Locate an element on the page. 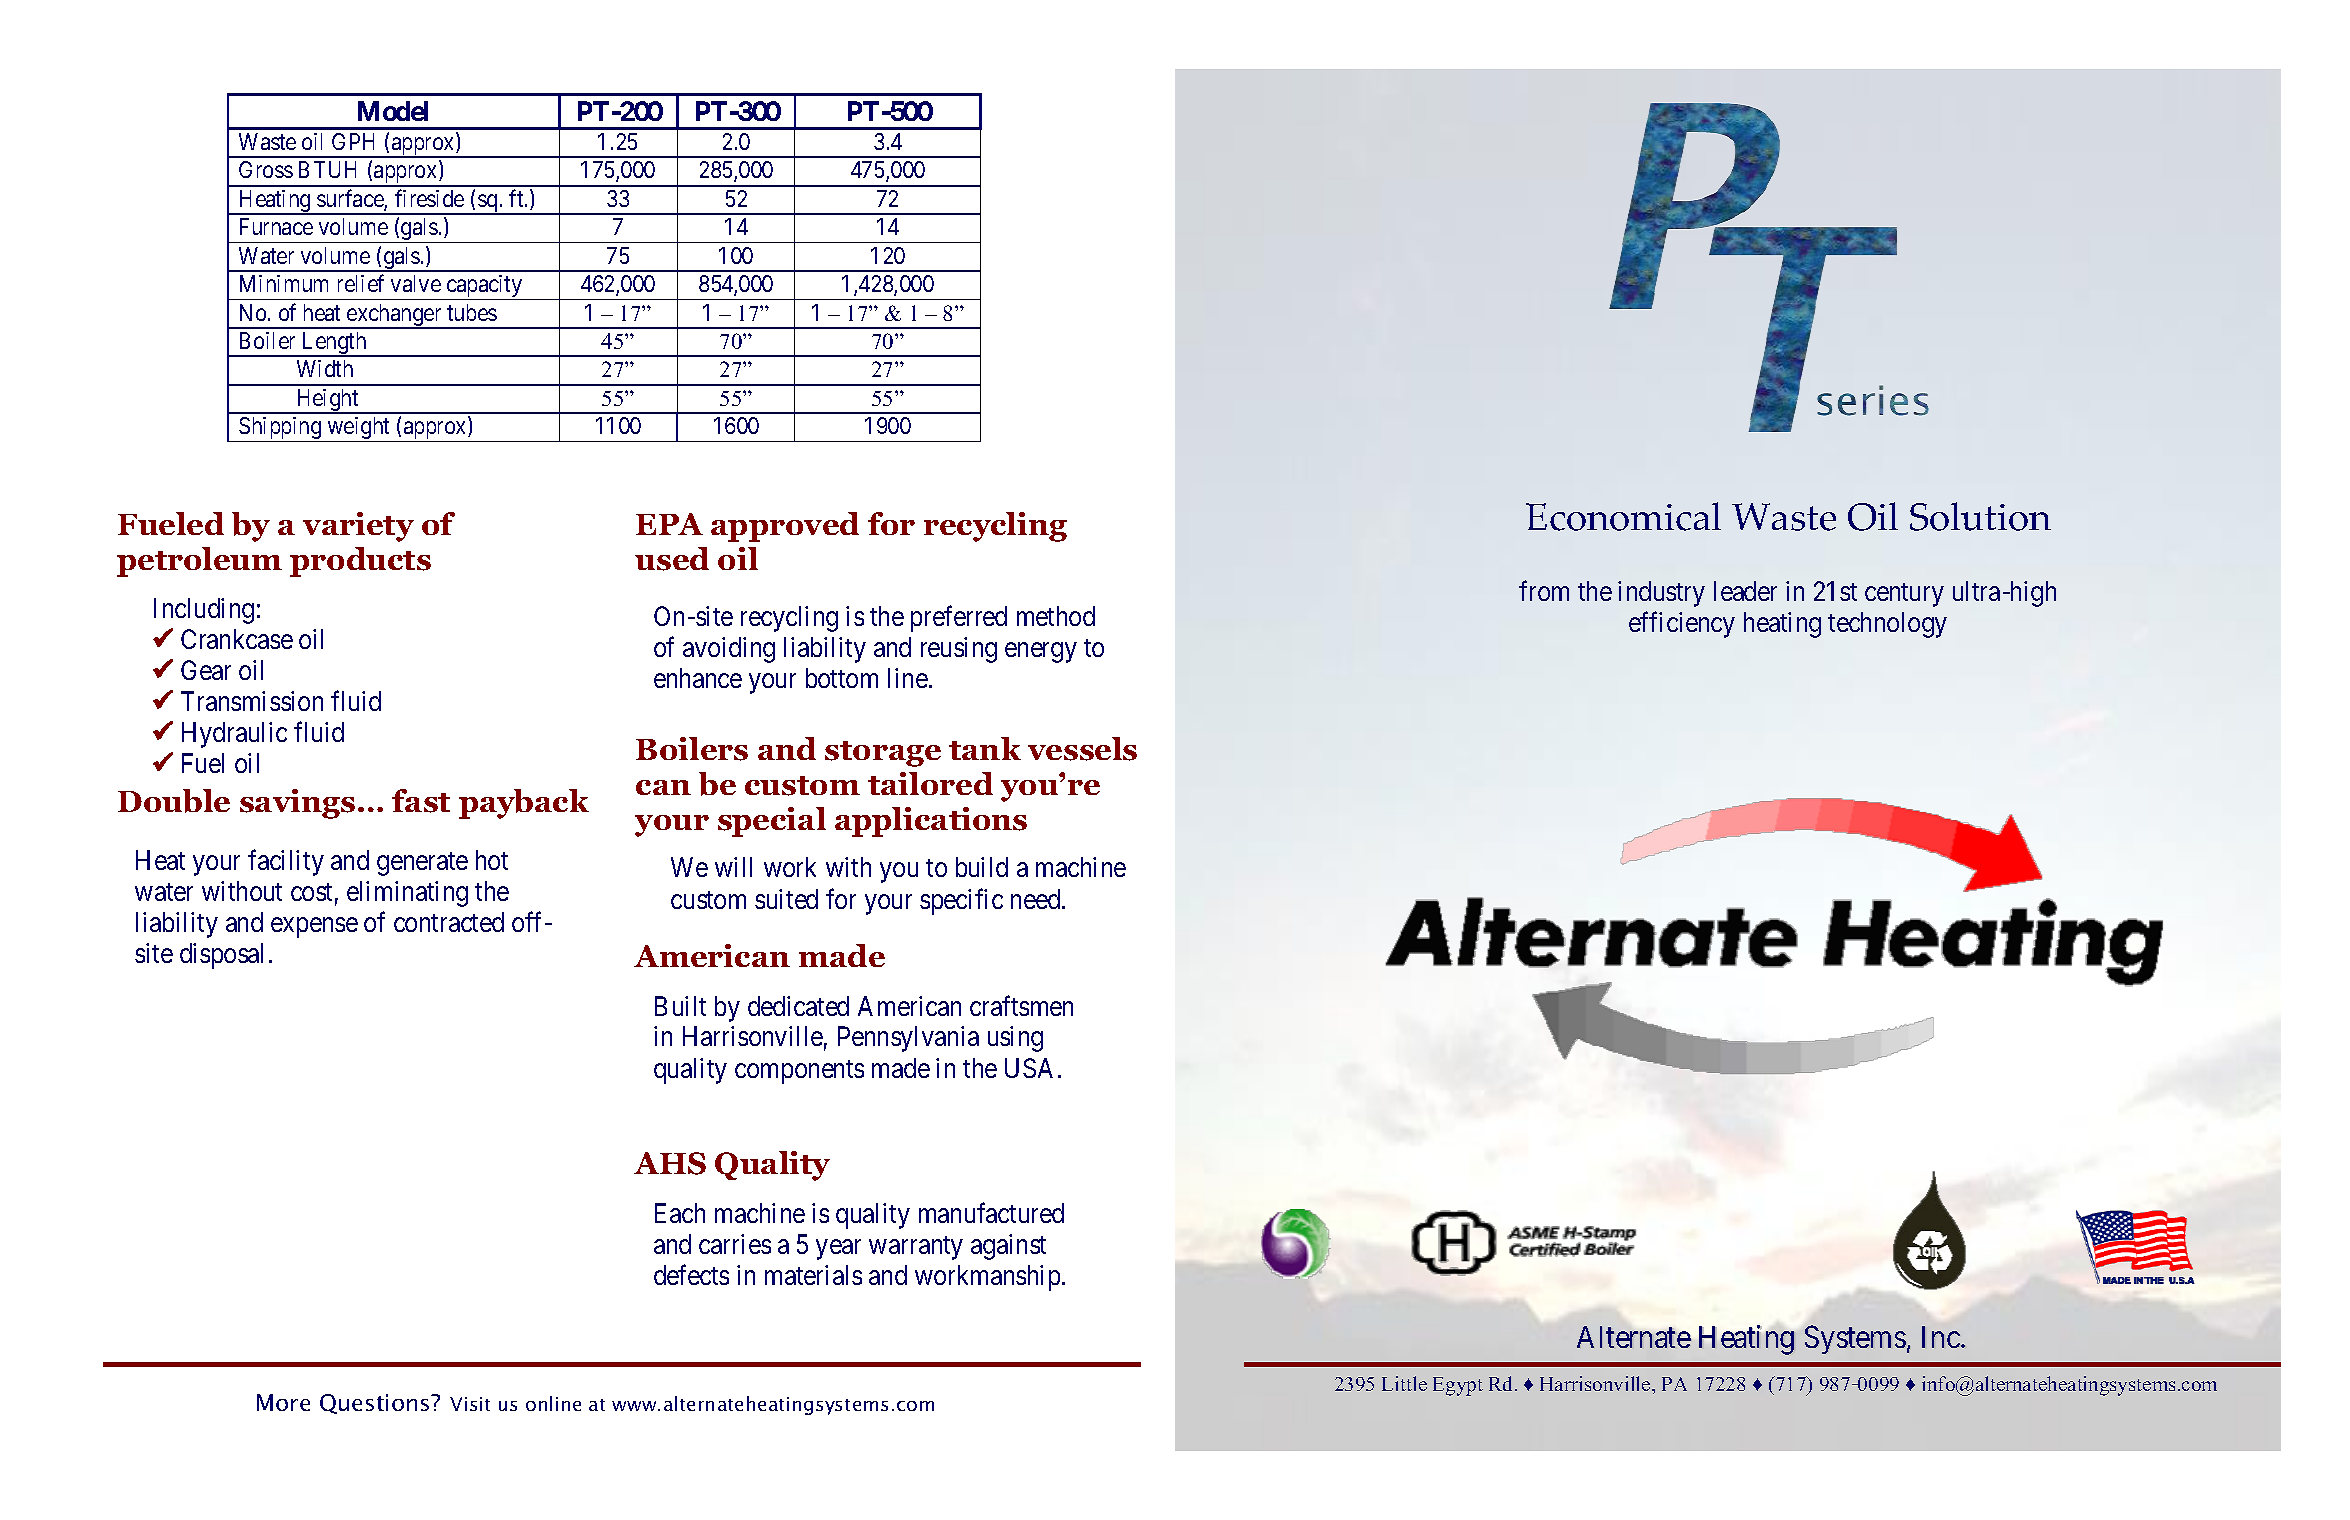  Questions is located at coordinates (376, 1404).
